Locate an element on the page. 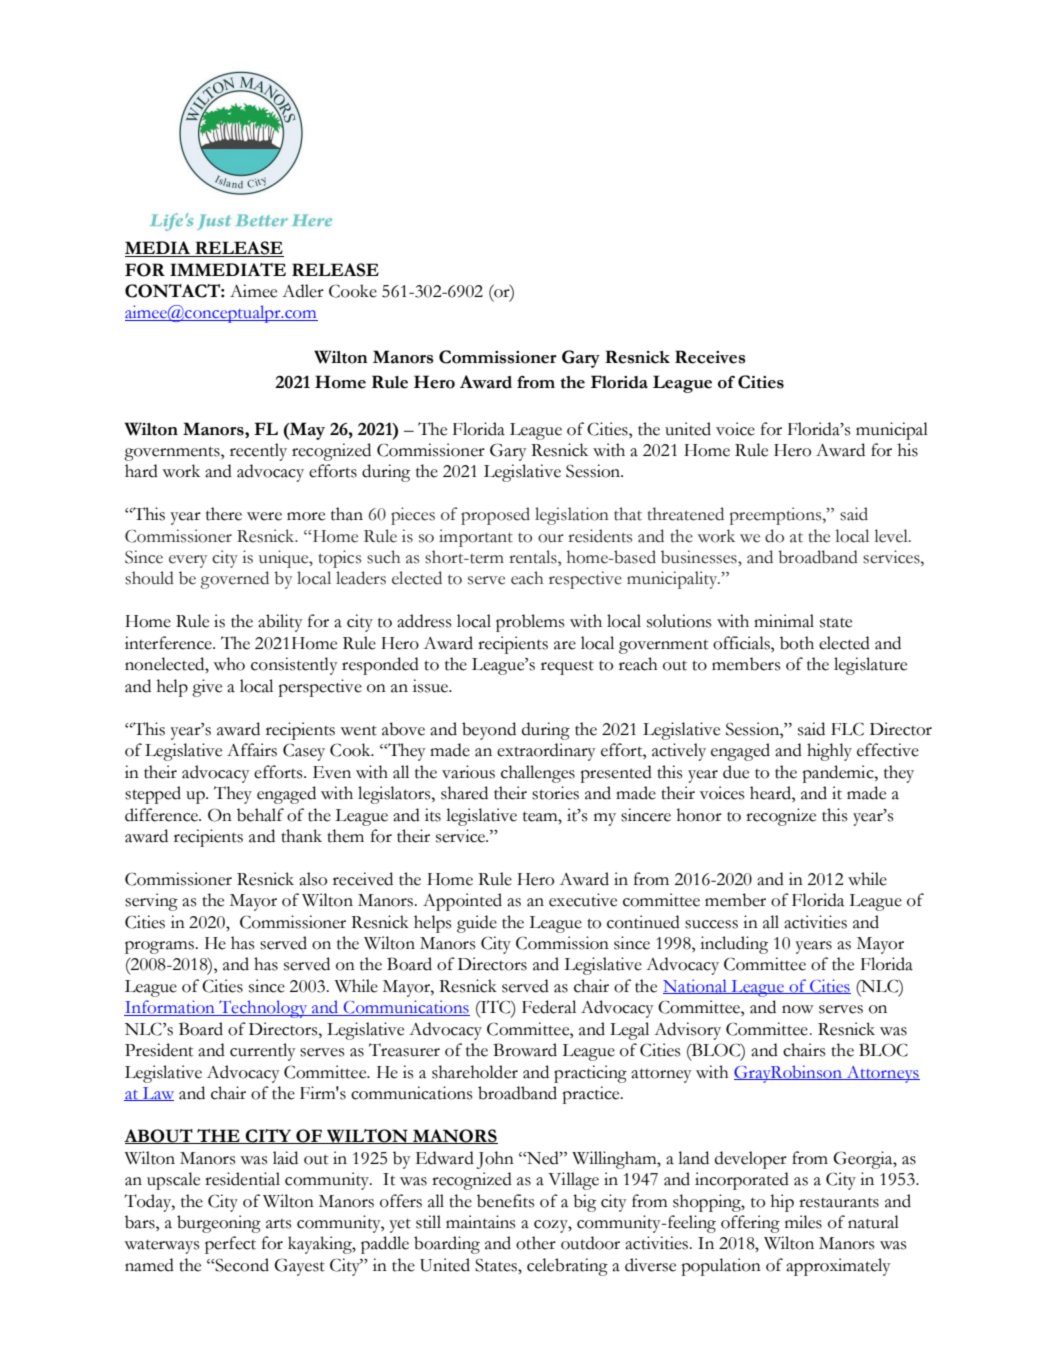  threatened is located at coordinates (686, 514).
